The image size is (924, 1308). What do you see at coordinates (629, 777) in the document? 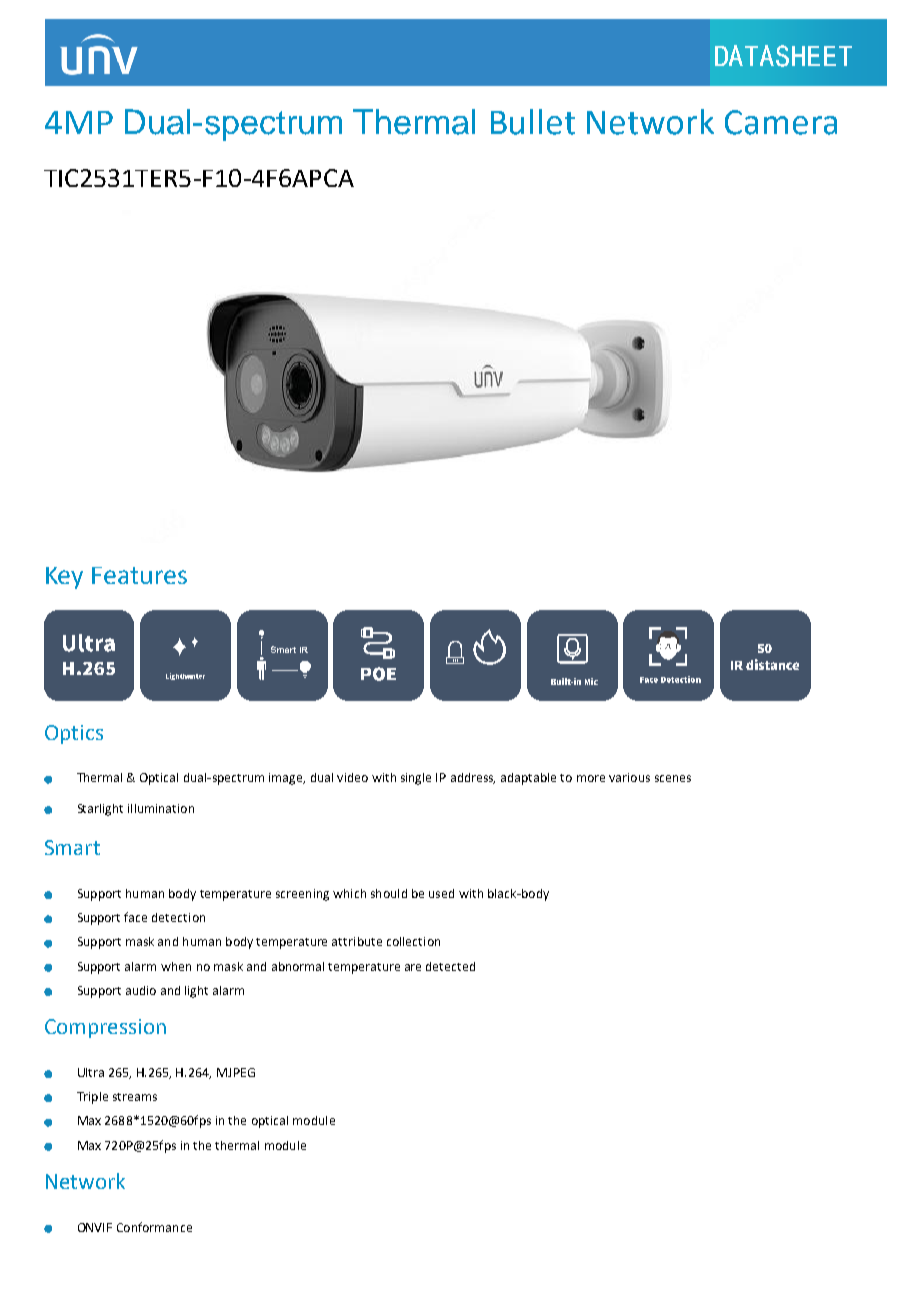
I see `various` at bounding box center [629, 777].
